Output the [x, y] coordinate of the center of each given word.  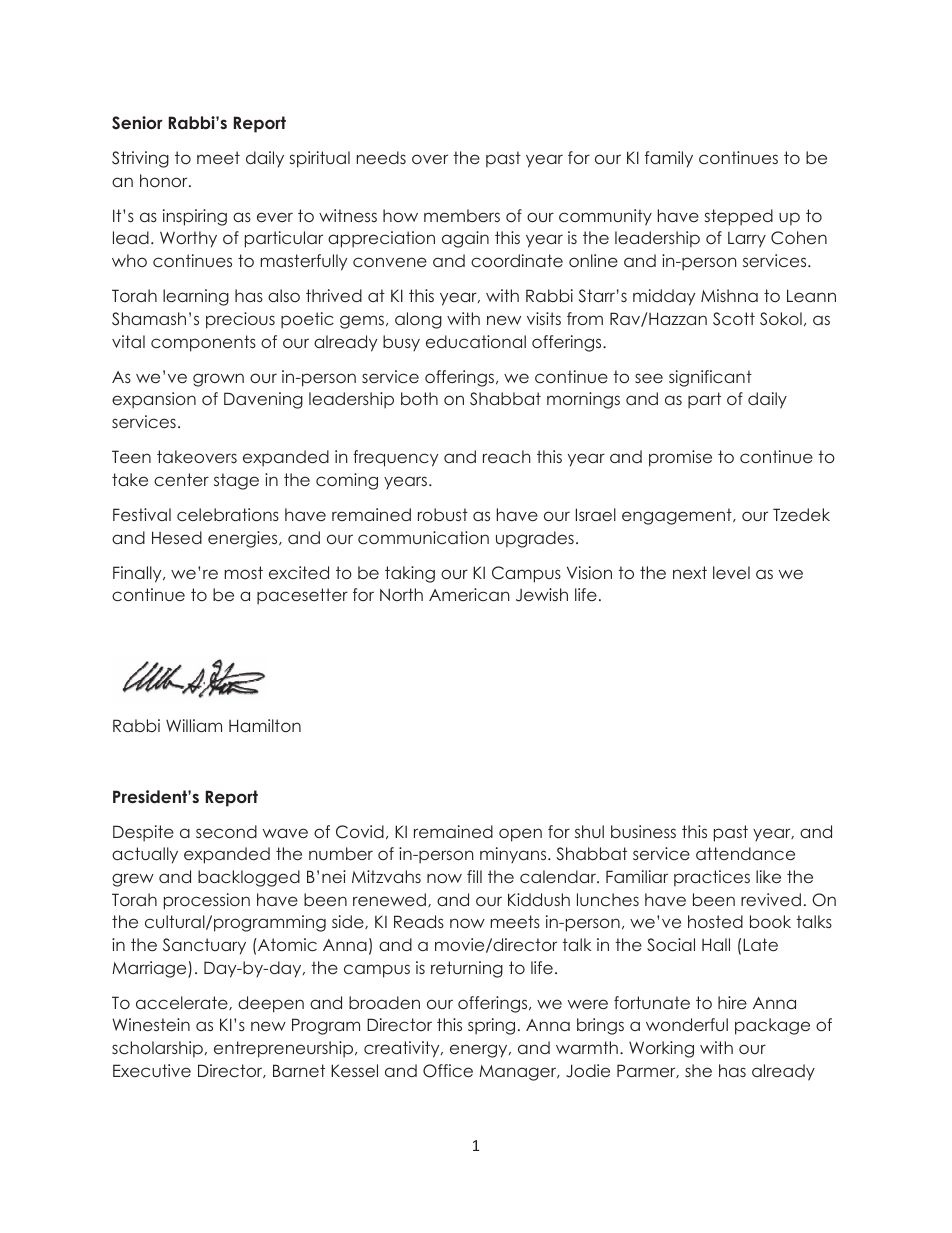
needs [381, 157]
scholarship [157, 1049]
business [643, 831]
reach [507, 456]
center [181, 479]
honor [165, 180]
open [520, 835]
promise [680, 458]
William [194, 725]
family [669, 159]
